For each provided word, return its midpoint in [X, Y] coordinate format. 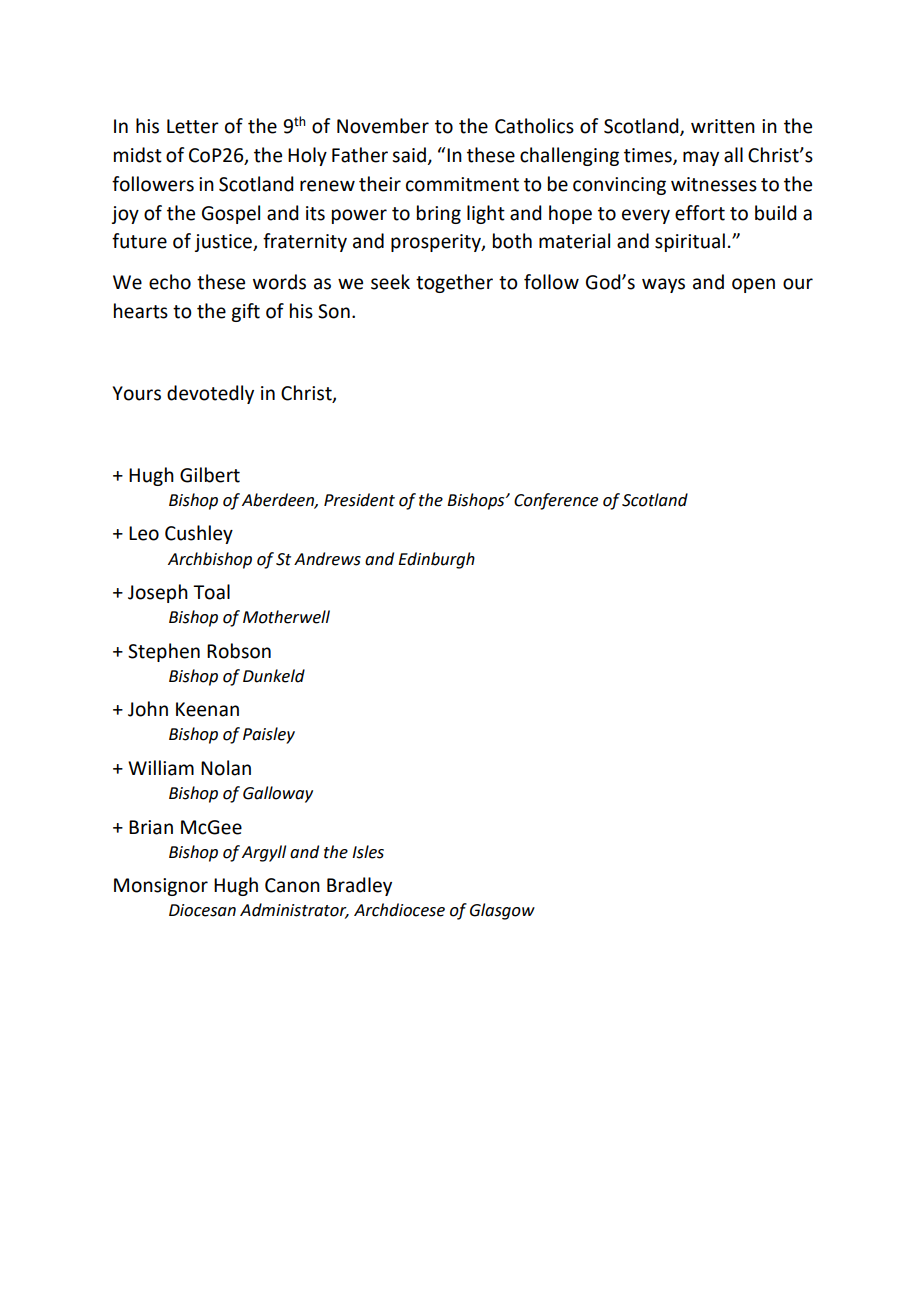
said [410, 156]
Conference [556, 501]
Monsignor [161, 887]
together [454, 283]
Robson [239, 651]
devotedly [210, 394]
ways [663, 285]
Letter [193, 126]
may [701, 158]
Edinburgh [436, 560]
